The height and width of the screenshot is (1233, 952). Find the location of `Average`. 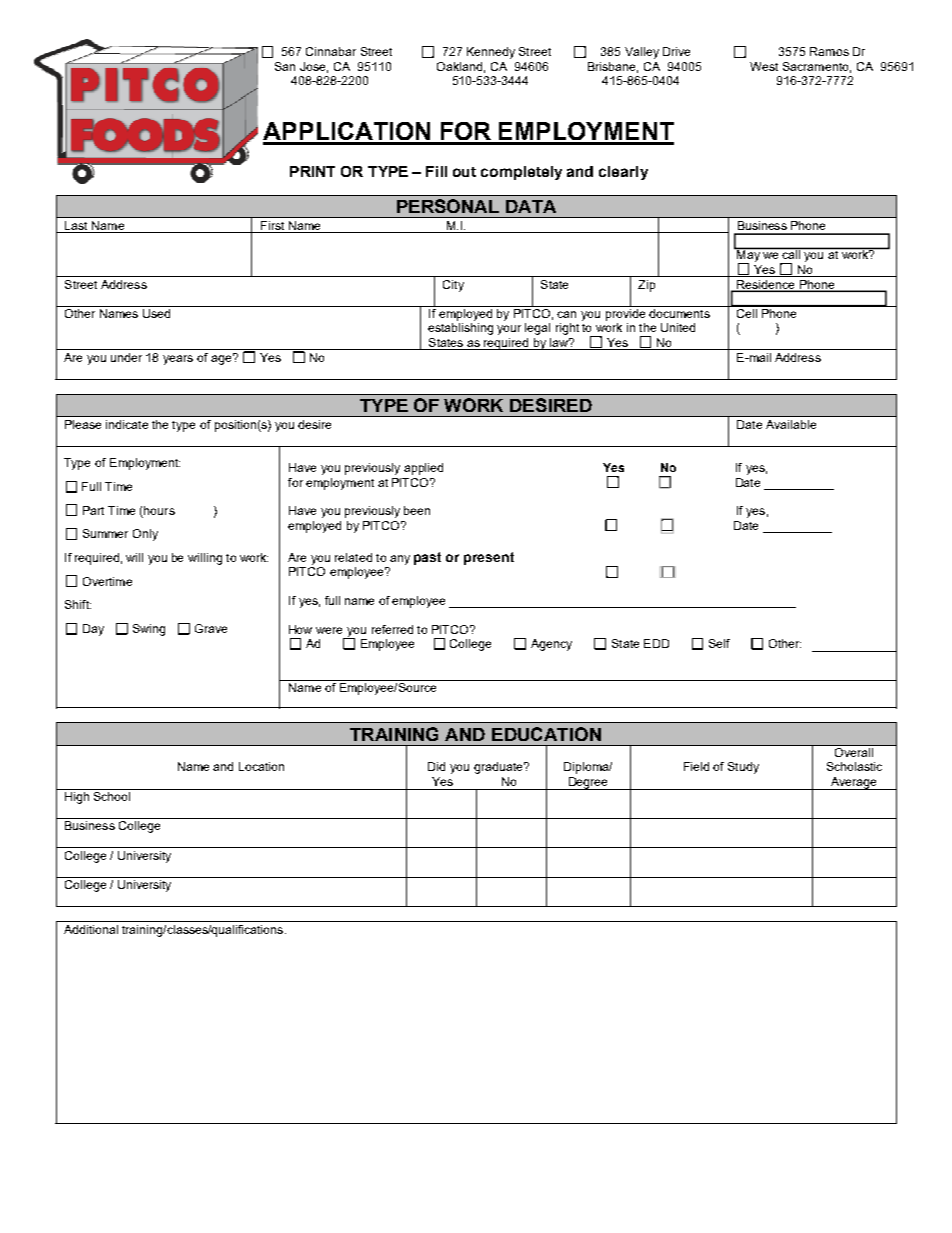

Average is located at coordinates (853, 783).
